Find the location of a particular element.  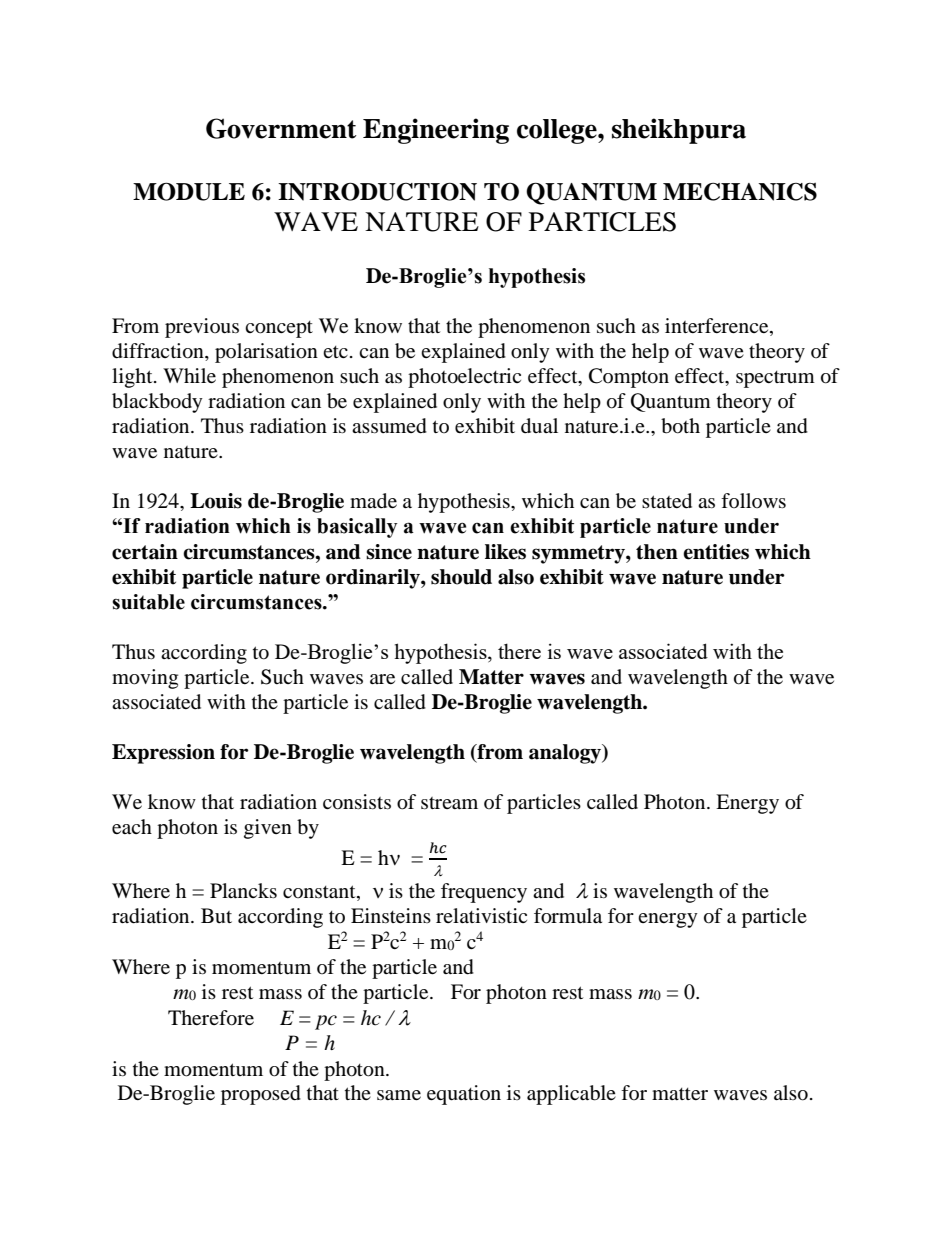

MECHANICS is located at coordinates (740, 192).
